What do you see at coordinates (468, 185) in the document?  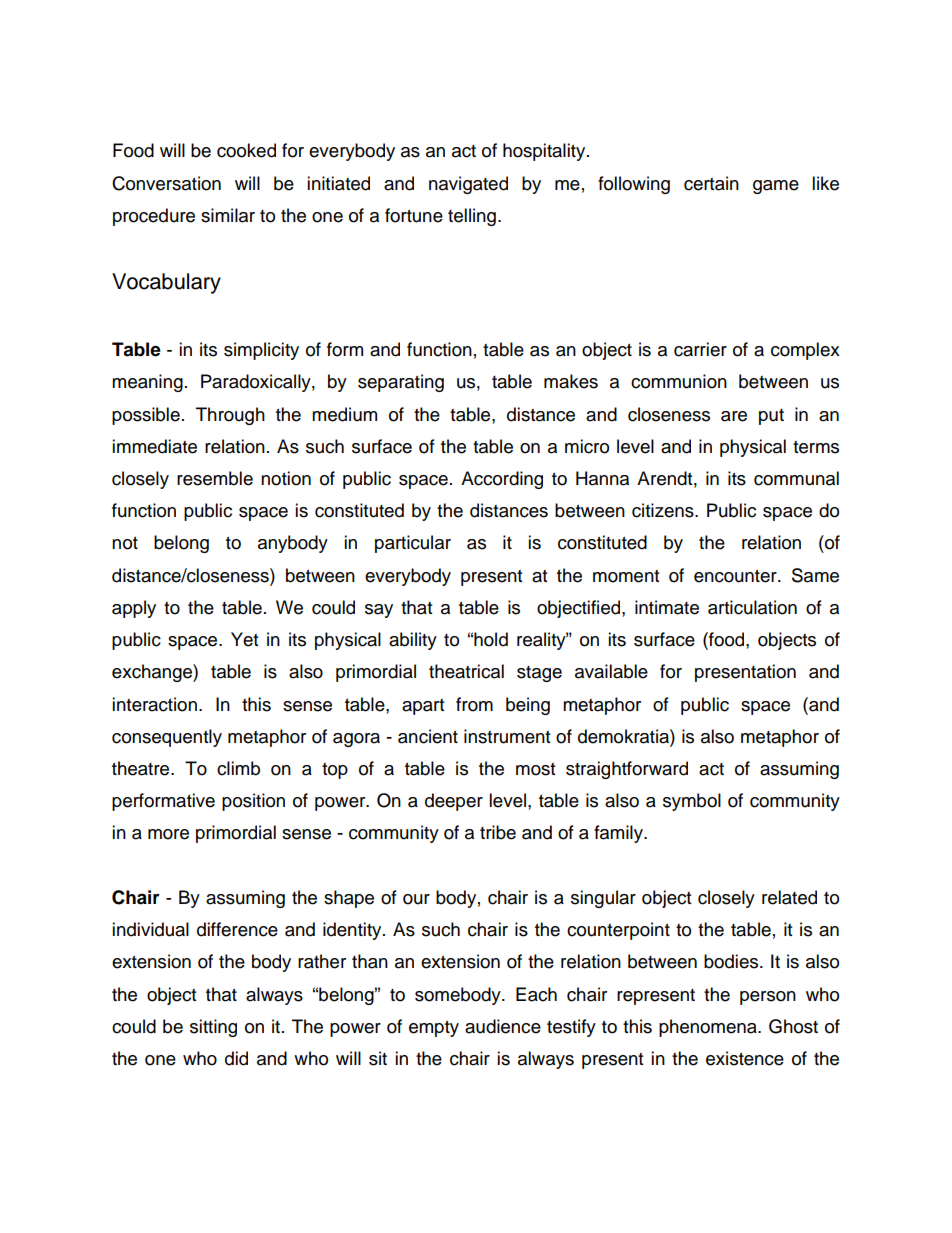 I see `navigated` at bounding box center [468, 185].
